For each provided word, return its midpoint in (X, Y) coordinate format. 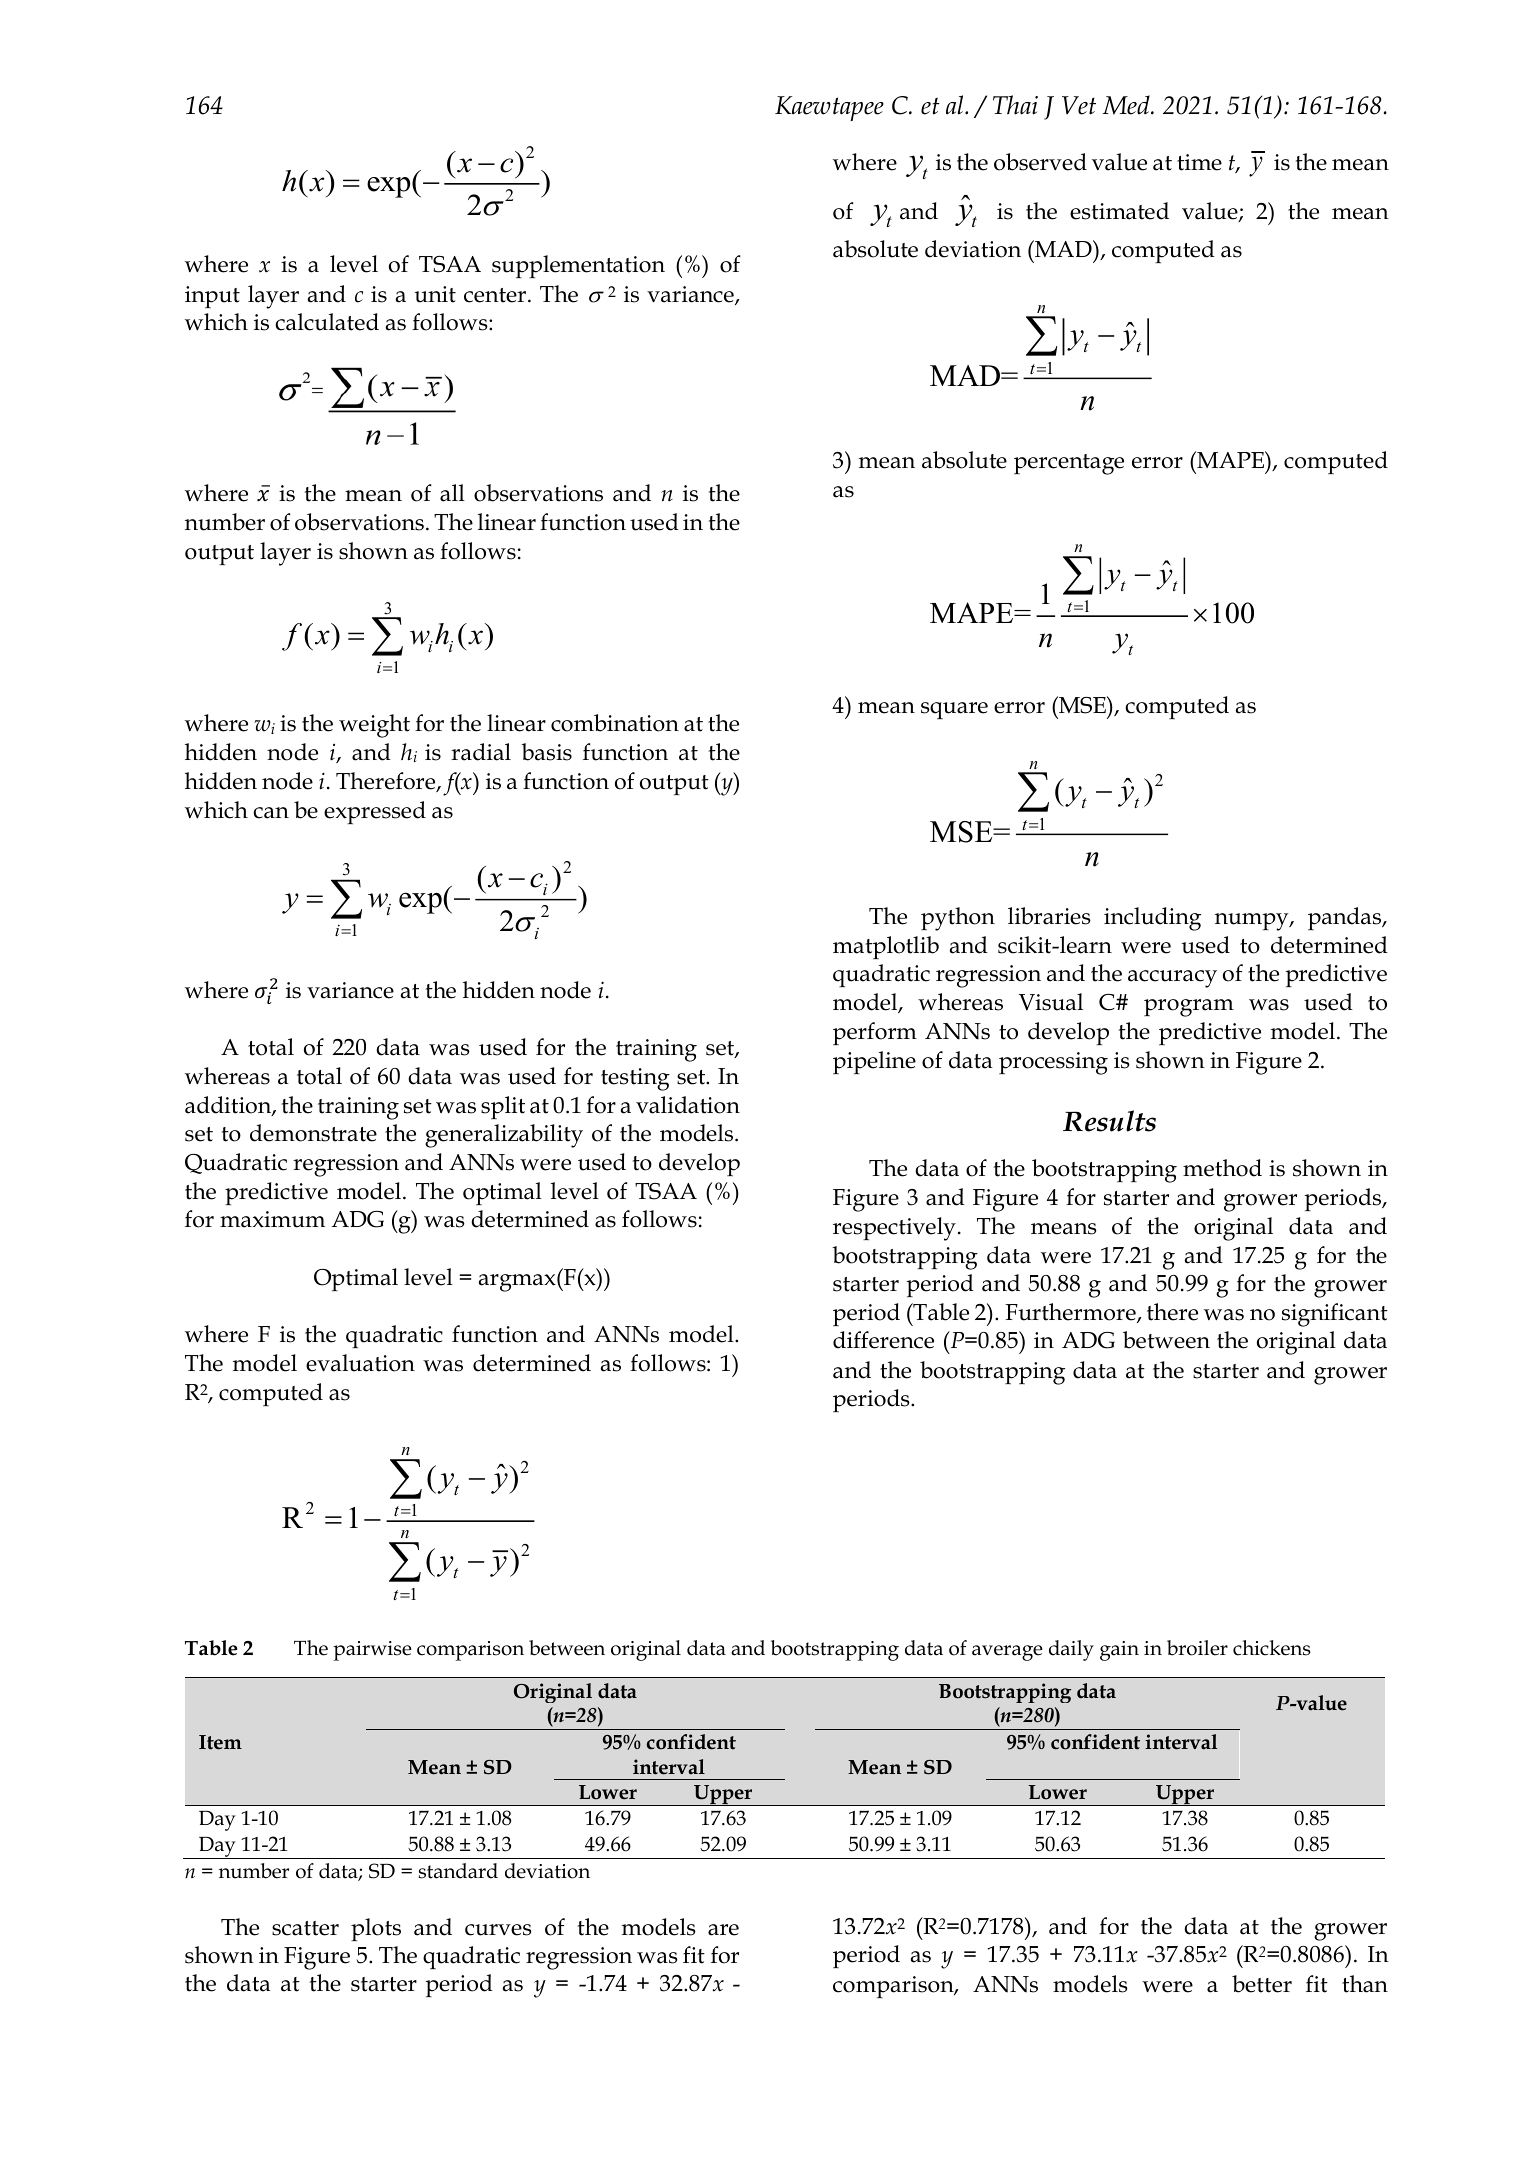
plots (376, 1929)
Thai (1015, 105)
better (1262, 1984)
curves (498, 1930)
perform (875, 1033)
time (1199, 162)
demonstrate (313, 1133)
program (1189, 1008)
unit (435, 294)
